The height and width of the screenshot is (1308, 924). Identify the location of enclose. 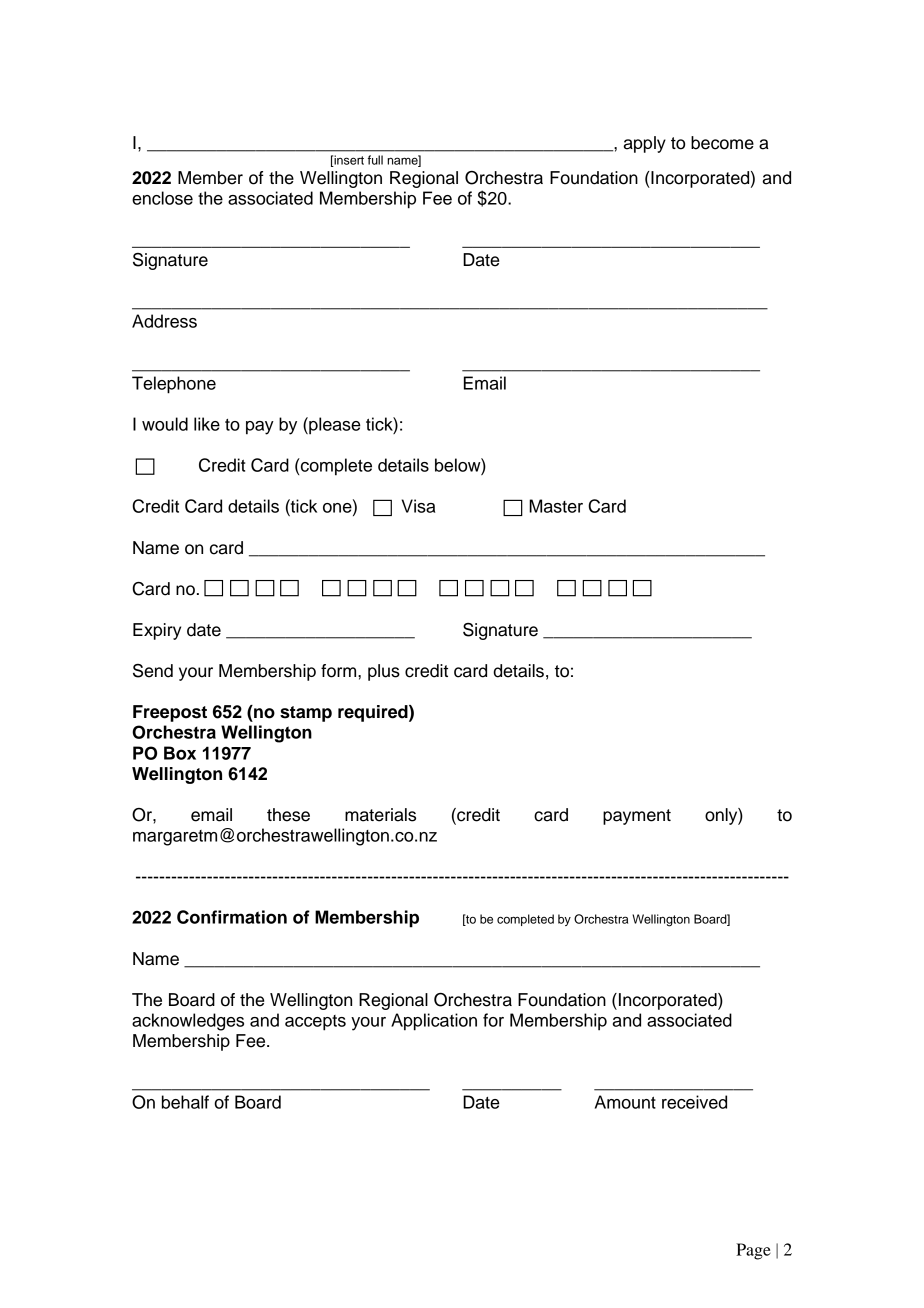
(162, 198).
